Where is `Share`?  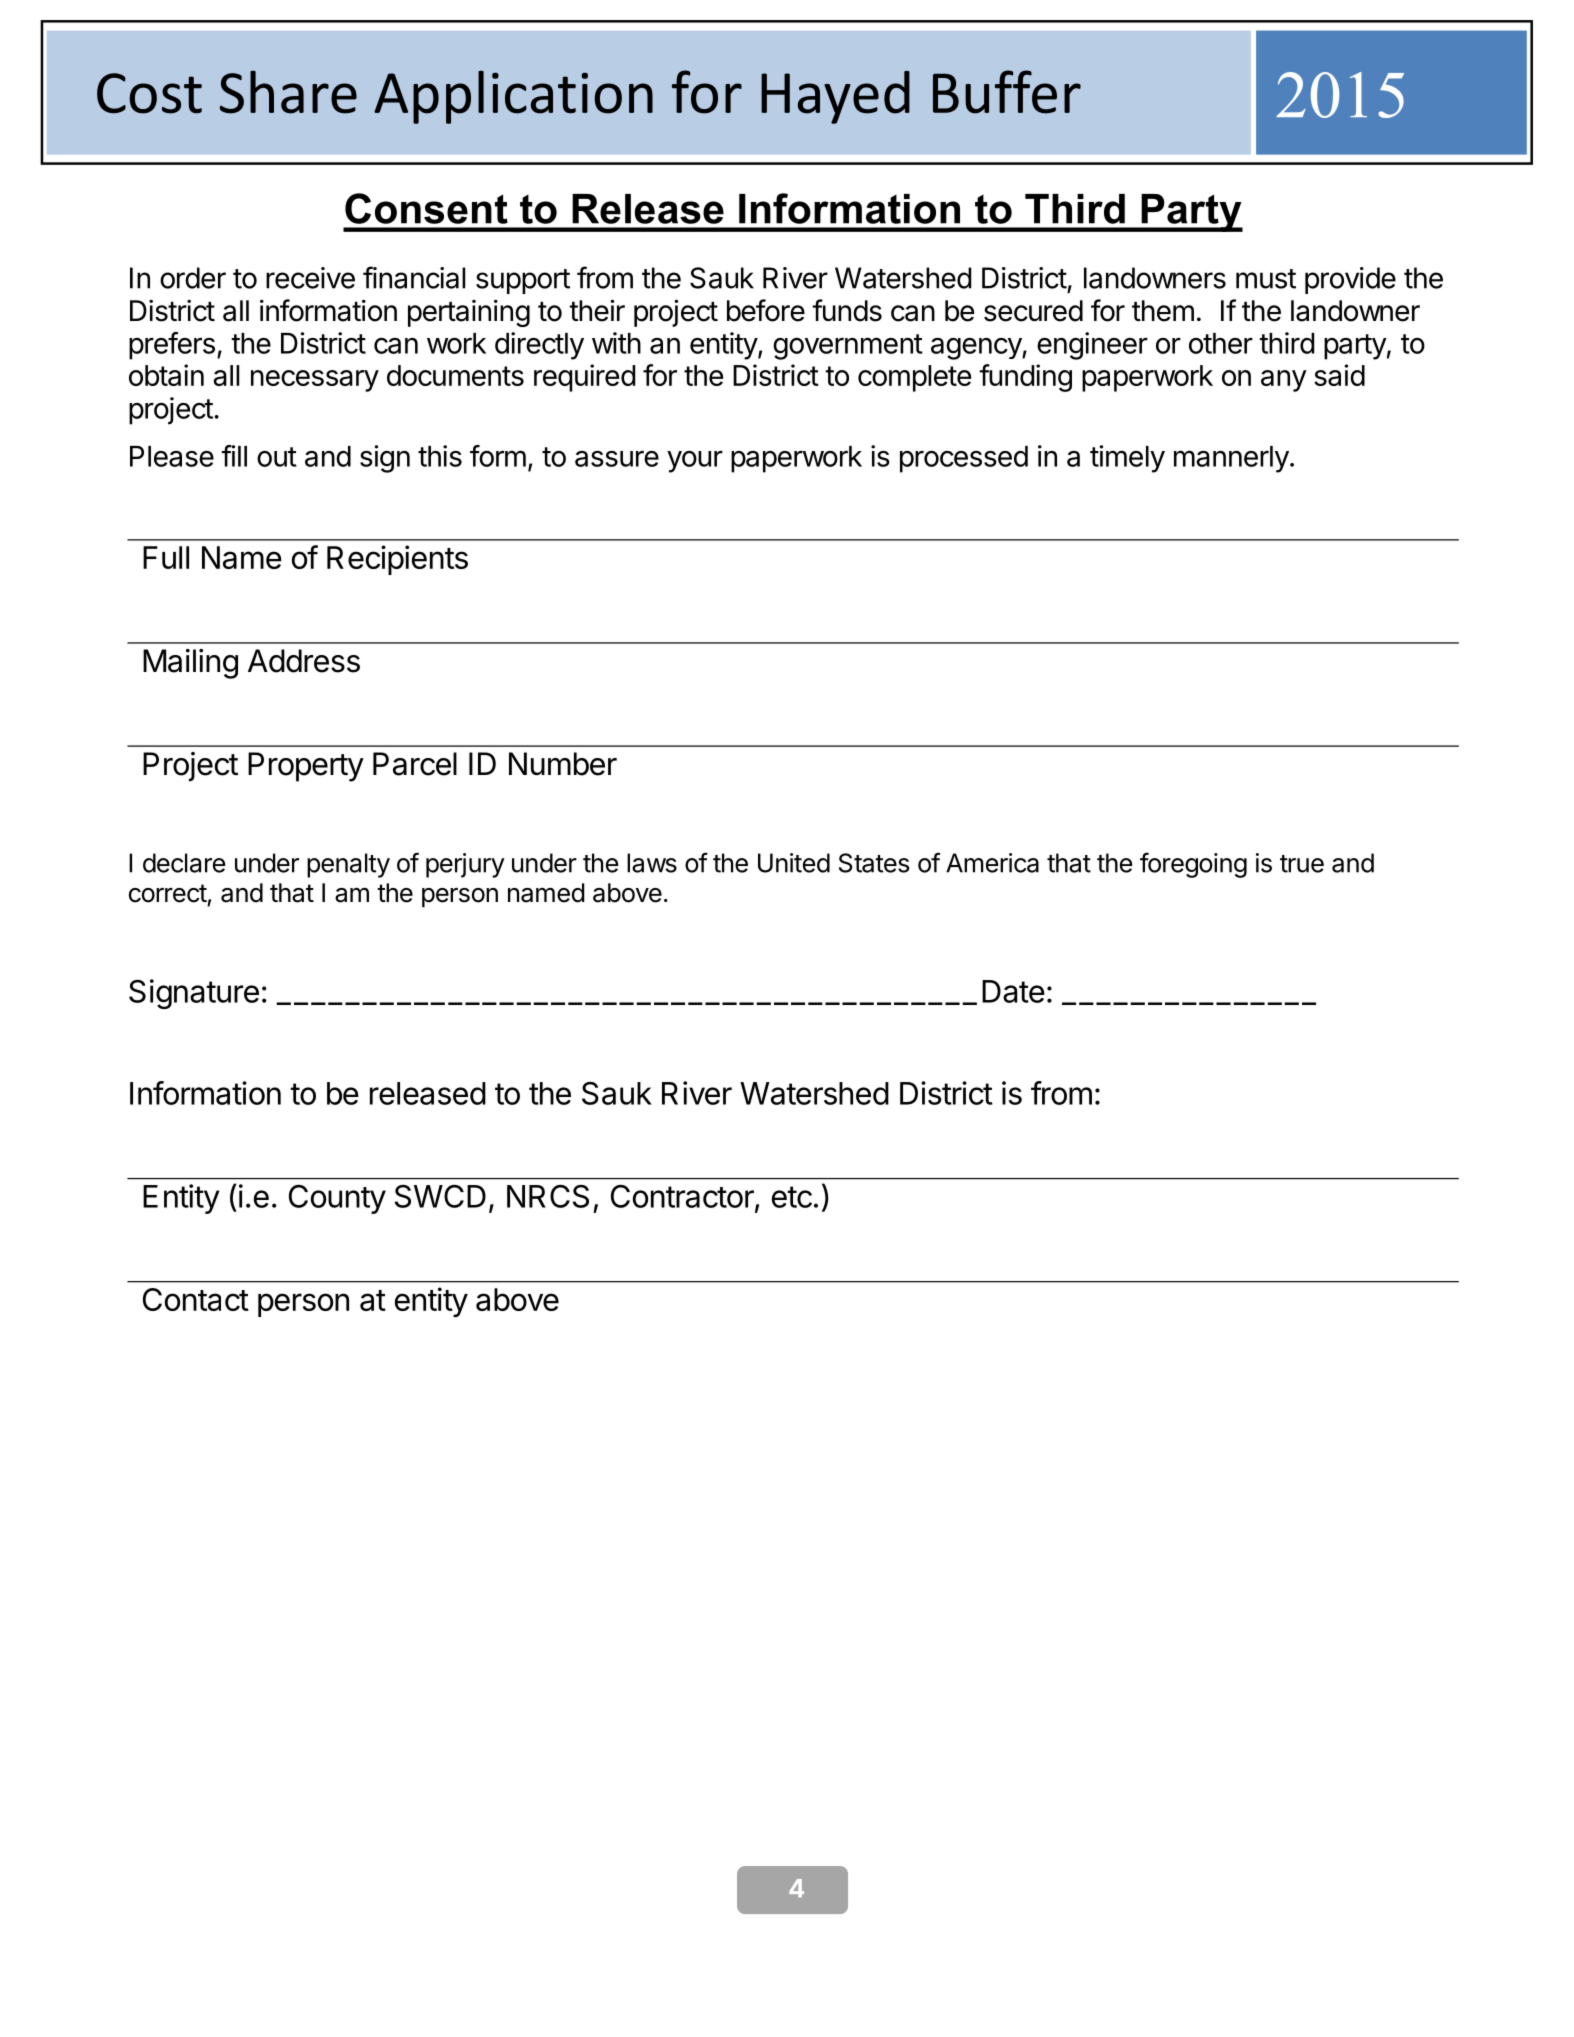 Share is located at coordinates (288, 92).
